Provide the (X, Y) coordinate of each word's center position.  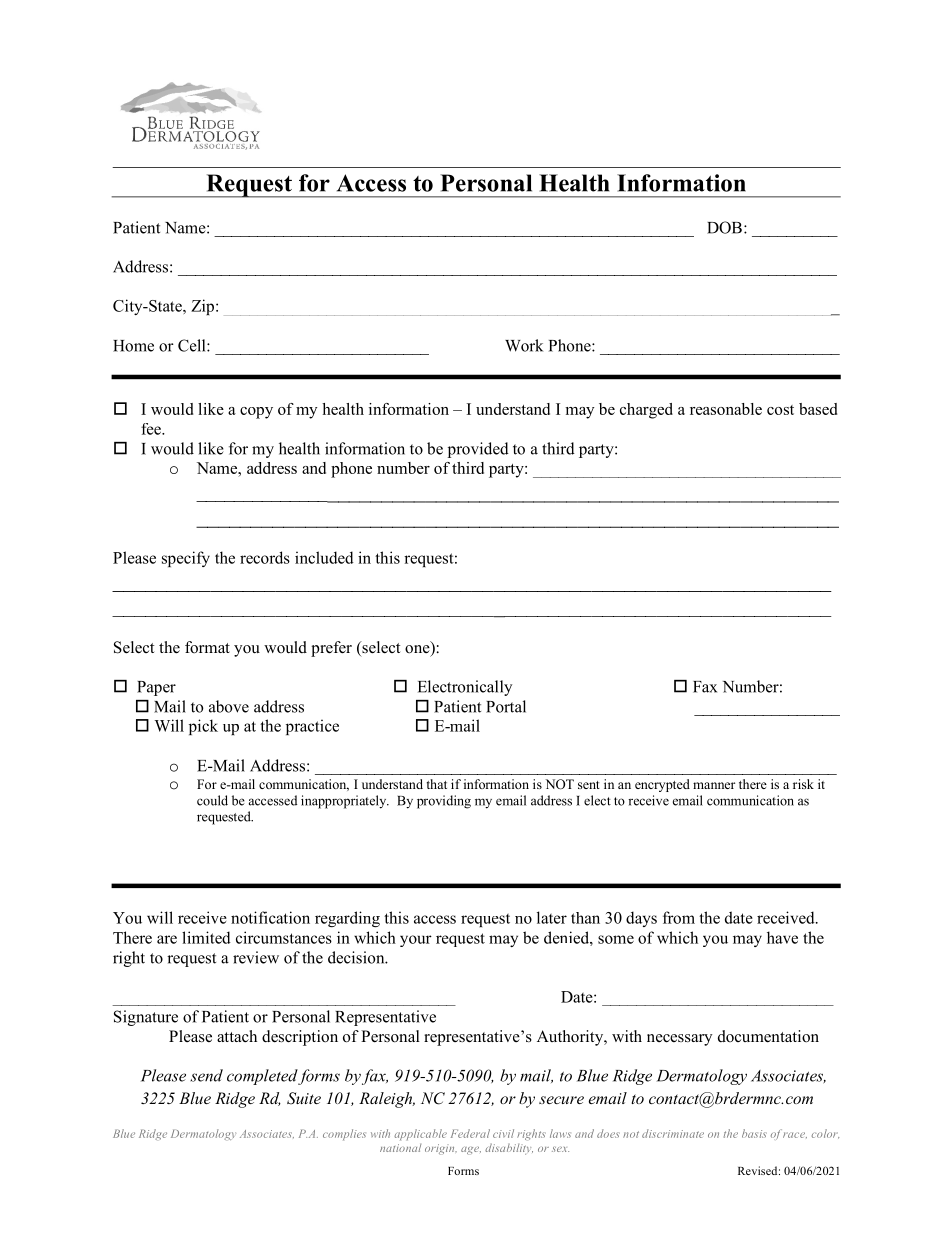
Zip (204, 307)
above (229, 706)
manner (714, 785)
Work (524, 345)
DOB (724, 227)
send (206, 1075)
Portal (506, 706)
